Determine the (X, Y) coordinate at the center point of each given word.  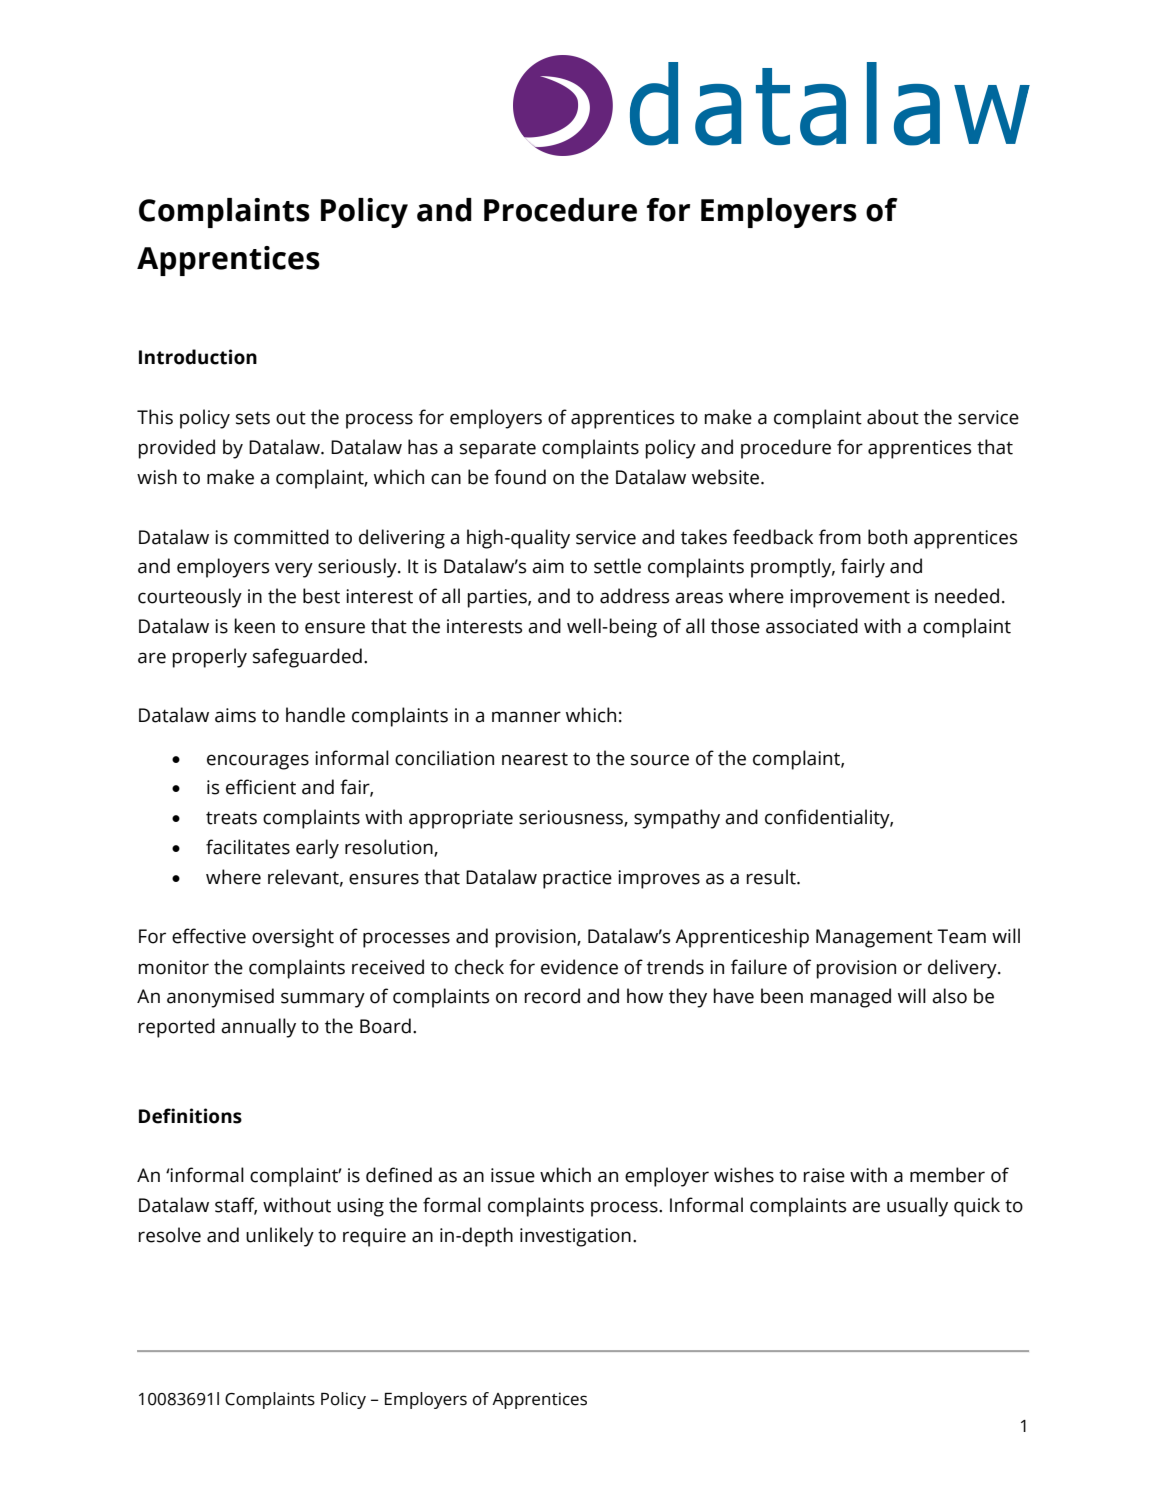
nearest (535, 759)
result (772, 877)
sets (253, 418)
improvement (850, 598)
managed (851, 998)
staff (236, 1206)
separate (498, 450)
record (552, 996)
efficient (261, 787)
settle (617, 566)
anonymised (220, 998)
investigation (575, 1237)
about (893, 417)
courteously (190, 598)
